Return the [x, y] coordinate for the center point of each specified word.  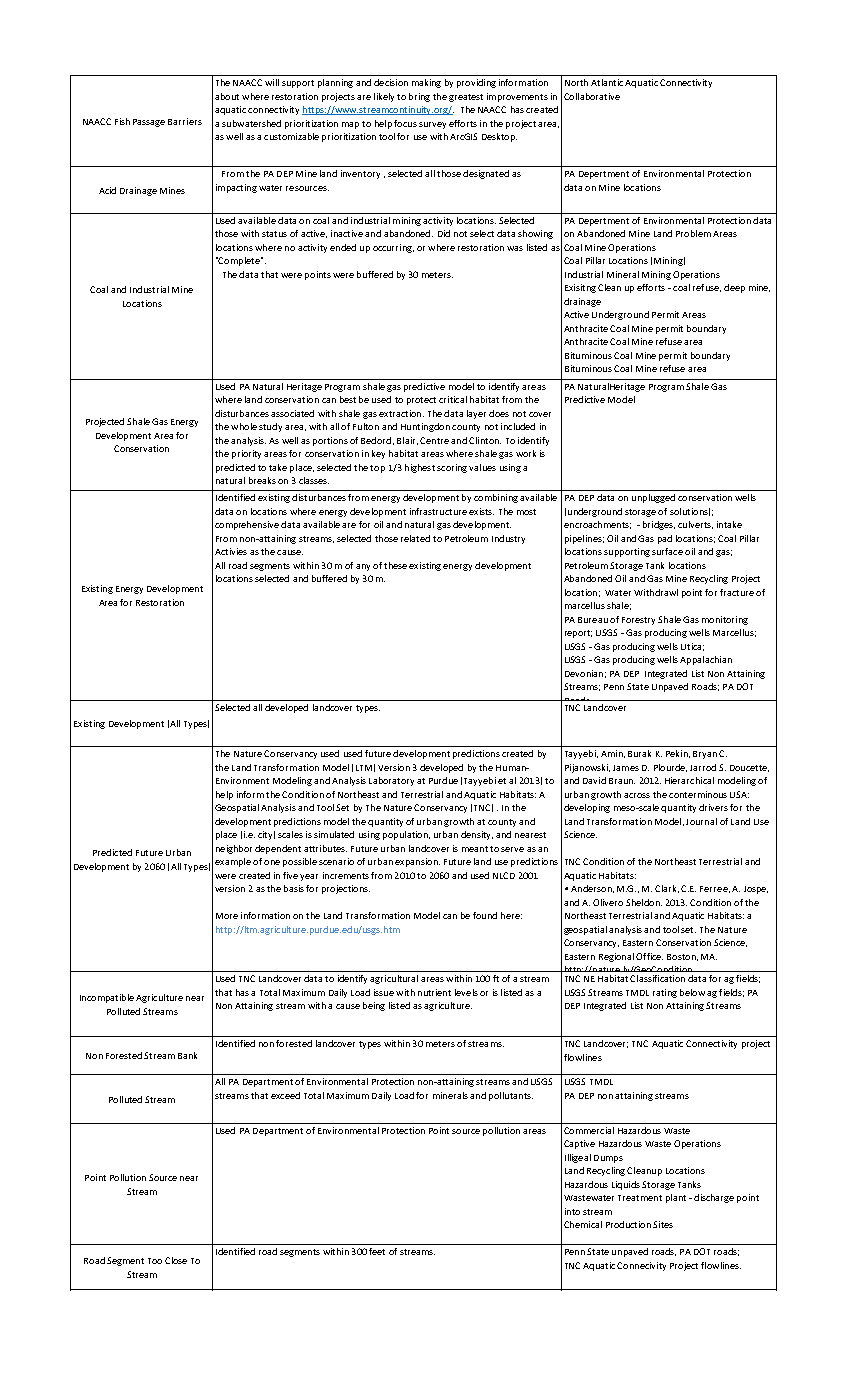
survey [432, 125]
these [395, 565]
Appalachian [706, 660]
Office [649, 956]
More [227, 916]
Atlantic [607, 82]
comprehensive [247, 525]
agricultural [394, 979]
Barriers [185, 121]
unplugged [653, 498]
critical [453, 399]
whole [244, 426]
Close [176, 1260]
